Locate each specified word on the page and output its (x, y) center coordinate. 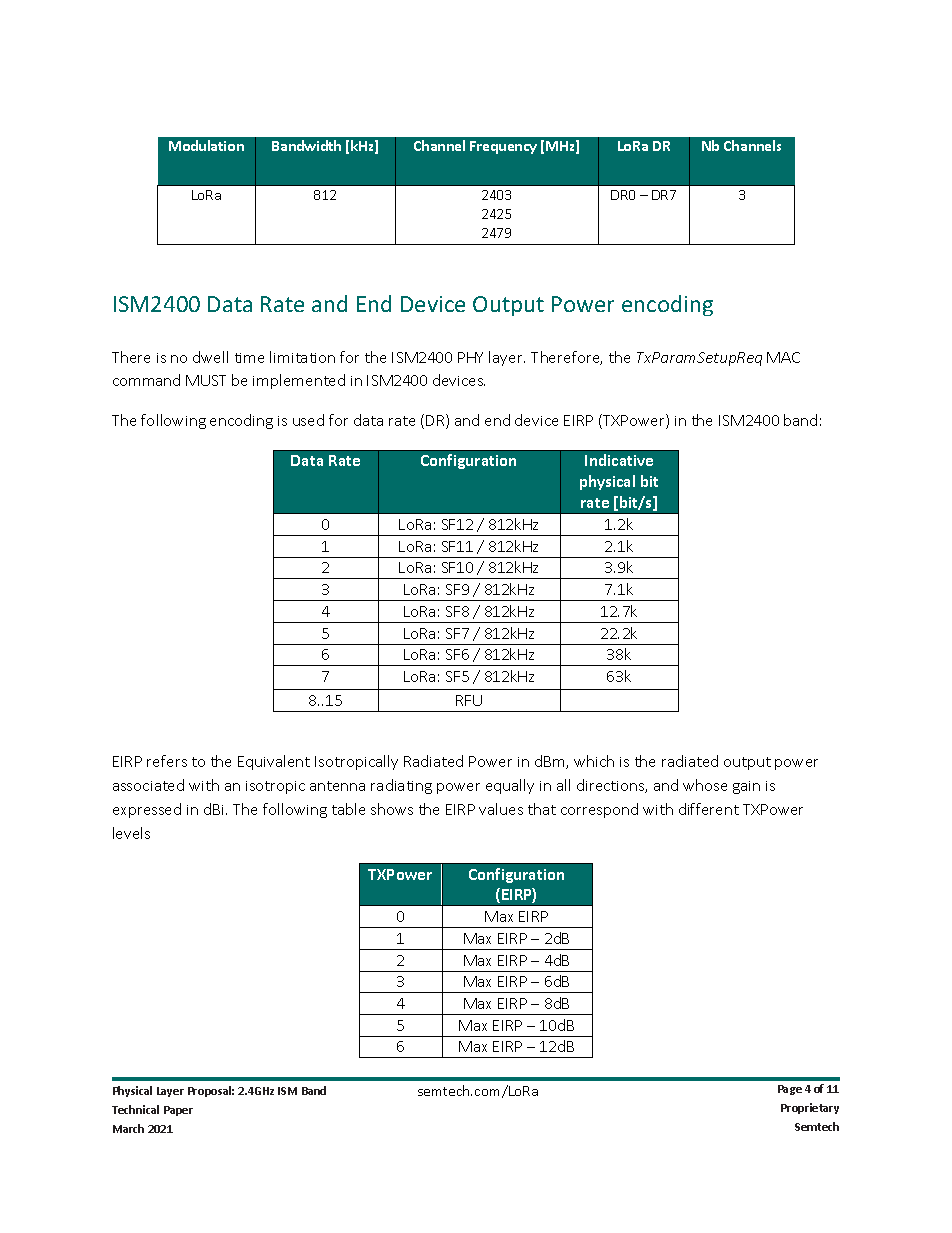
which (594, 761)
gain (746, 787)
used (308, 420)
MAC (783, 357)
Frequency (503, 147)
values (501, 809)
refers (167, 761)
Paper (178, 1111)
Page (790, 1090)
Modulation (206, 145)
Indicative (619, 460)
